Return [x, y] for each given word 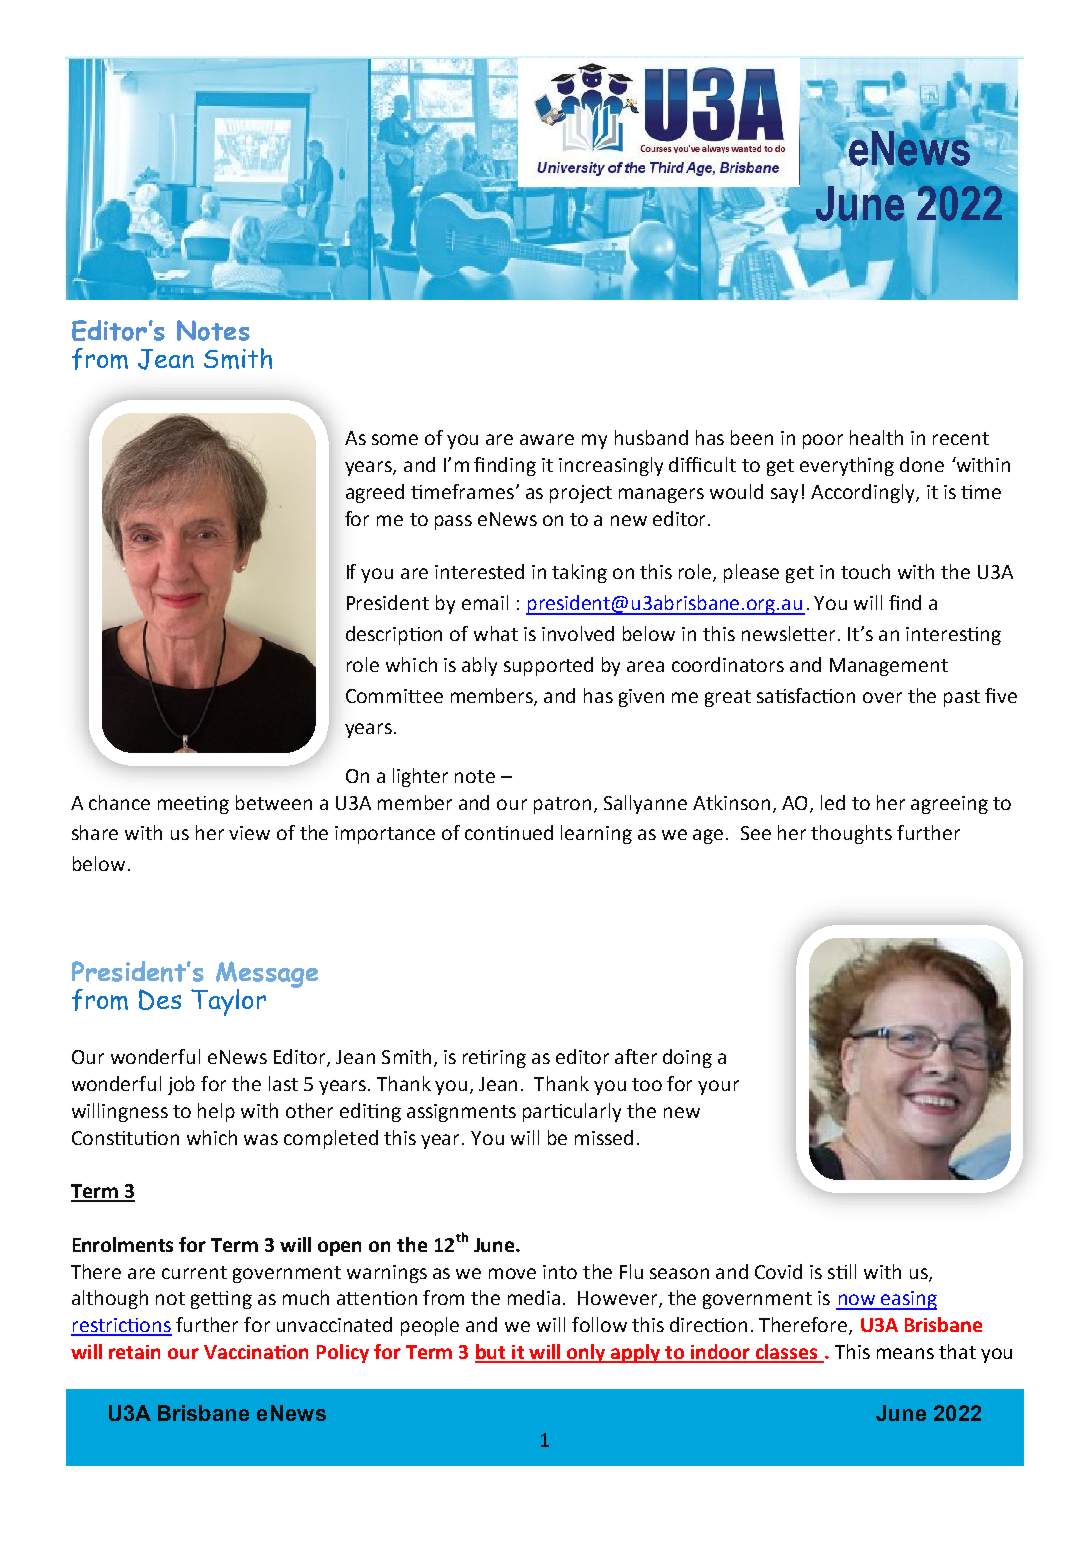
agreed [375, 493]
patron [562, 805]
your [718, 1087]
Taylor [228, 1002]
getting [221, 1300]
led [833, 802]
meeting [193, 805]
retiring [494, 1059]
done [922, 464]
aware [547, 439]
